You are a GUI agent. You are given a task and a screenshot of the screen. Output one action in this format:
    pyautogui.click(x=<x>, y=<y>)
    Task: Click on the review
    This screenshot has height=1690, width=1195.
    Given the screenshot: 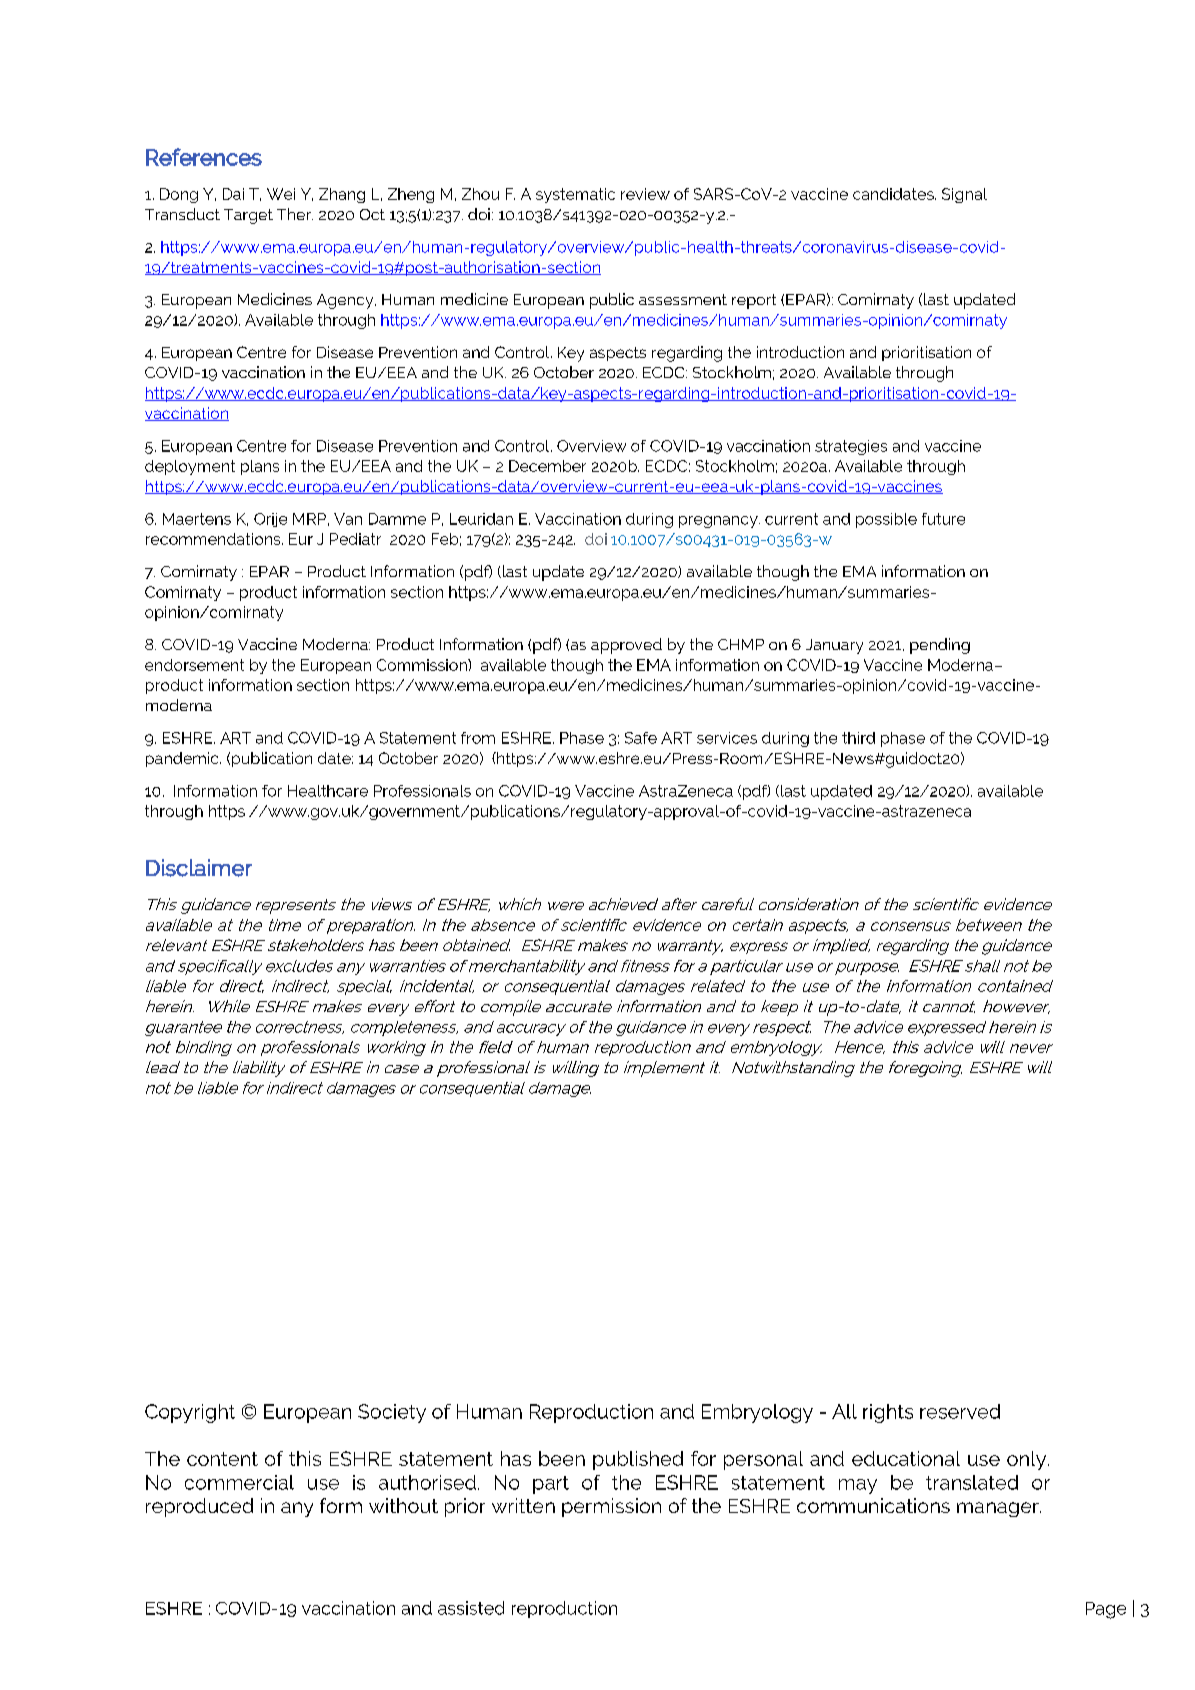 What is the action you would take?
    pyautogui.click(x=645, y=194)
